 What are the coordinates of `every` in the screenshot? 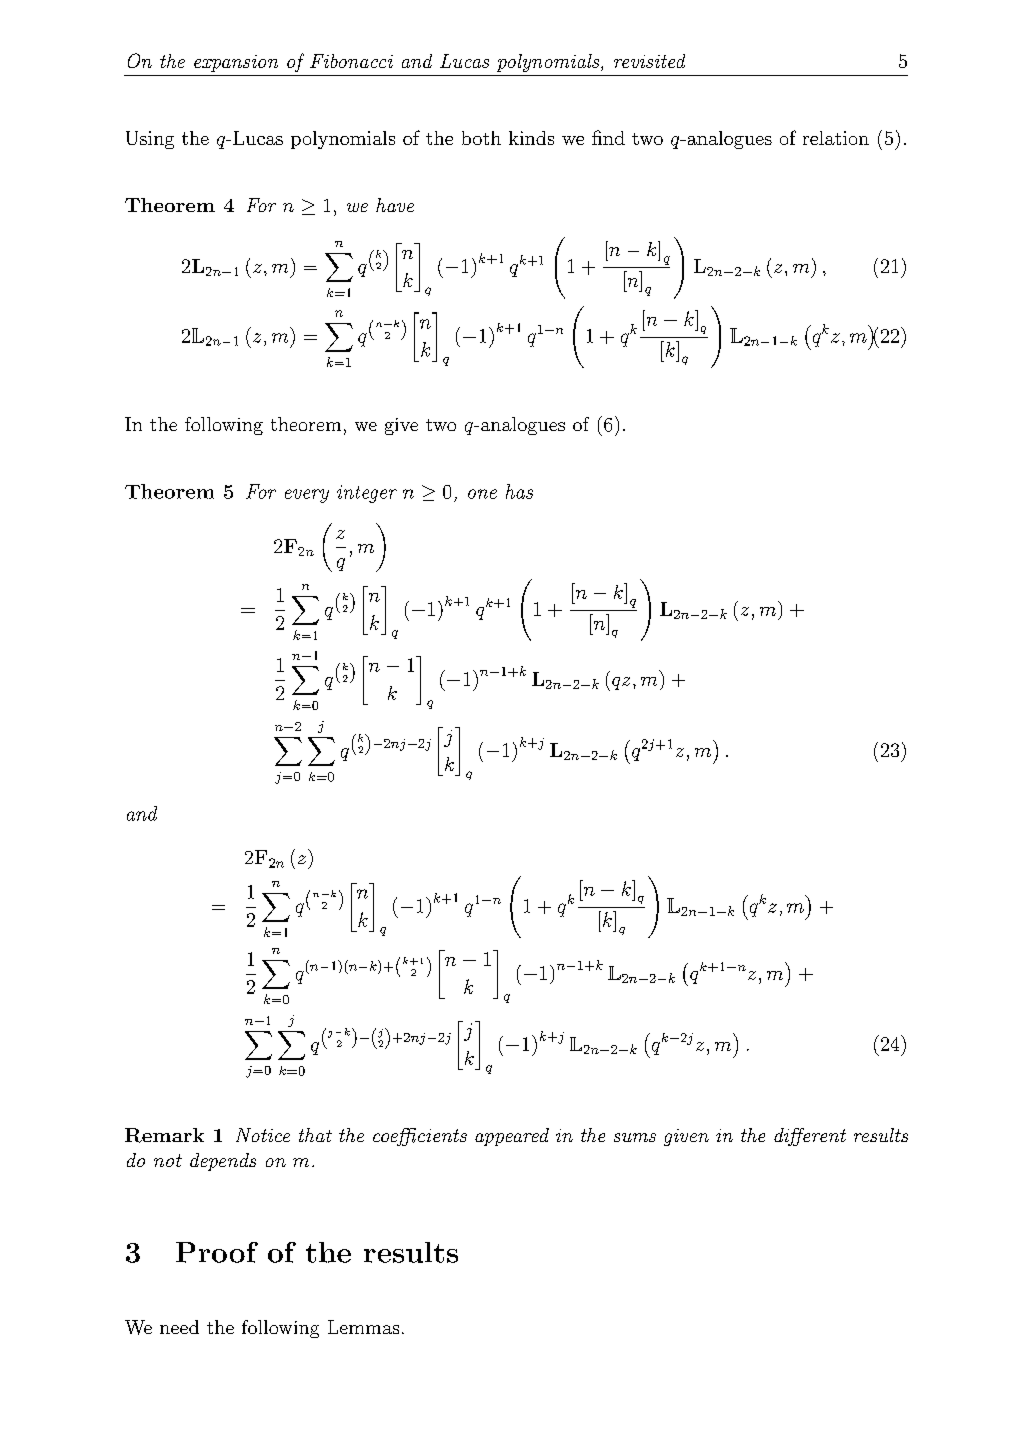 It's located at (307, 496).
